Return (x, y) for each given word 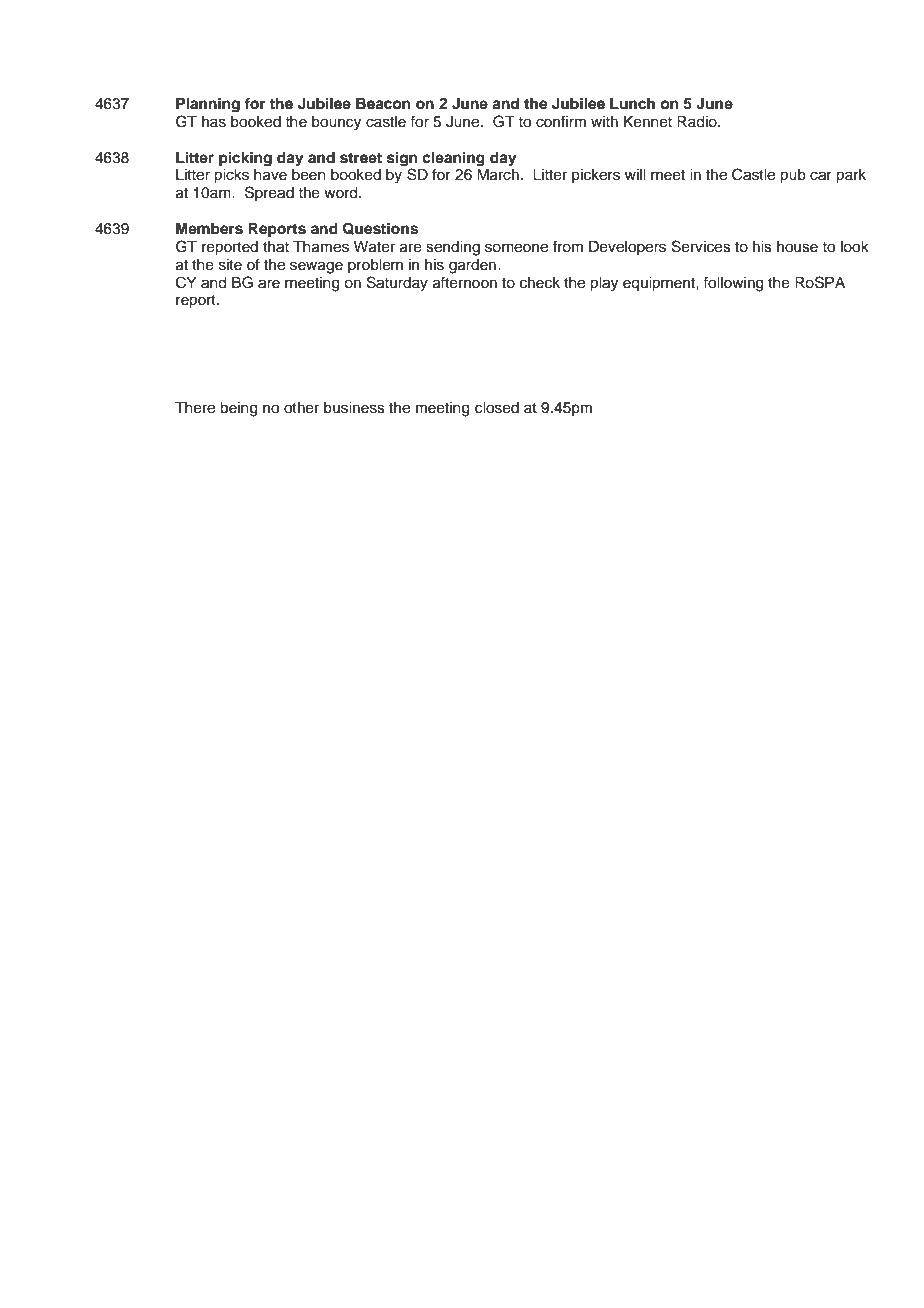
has (214, 122)
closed (497, 408)
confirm (561, 121)
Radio (698, 122)
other (301, 408)
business (354, 408)
